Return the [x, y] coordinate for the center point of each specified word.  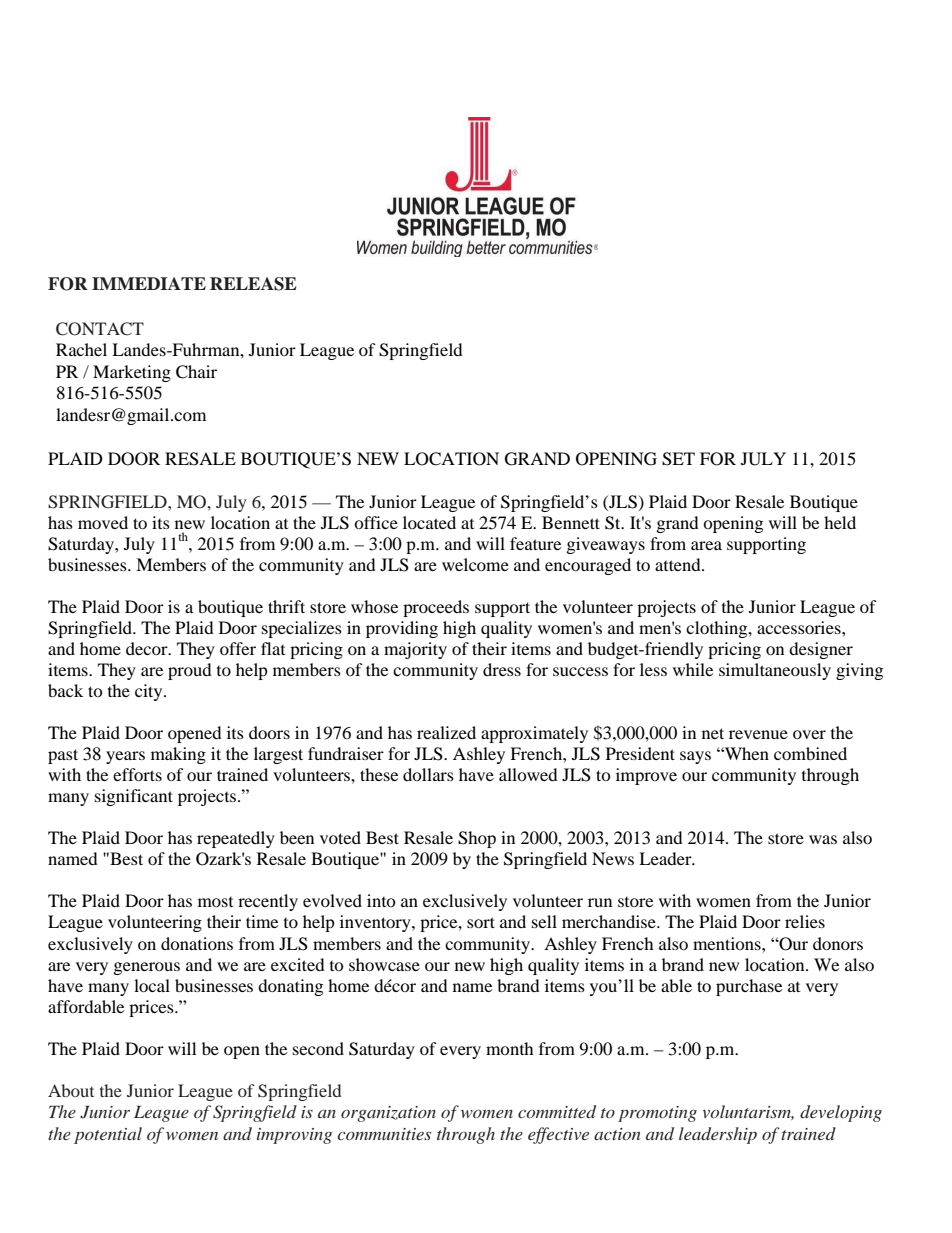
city [150, 692]
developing [841, 1113]
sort [481, 922]
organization [388, 1114]
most [215, 902]
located [429, 522]
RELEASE [253, 284]
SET [678, 459]
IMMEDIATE [149, 283]
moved [103, 522]
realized [446, 732]
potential [108, 1135]
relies [805, 921]
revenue [758, 734]
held [840, 522]
